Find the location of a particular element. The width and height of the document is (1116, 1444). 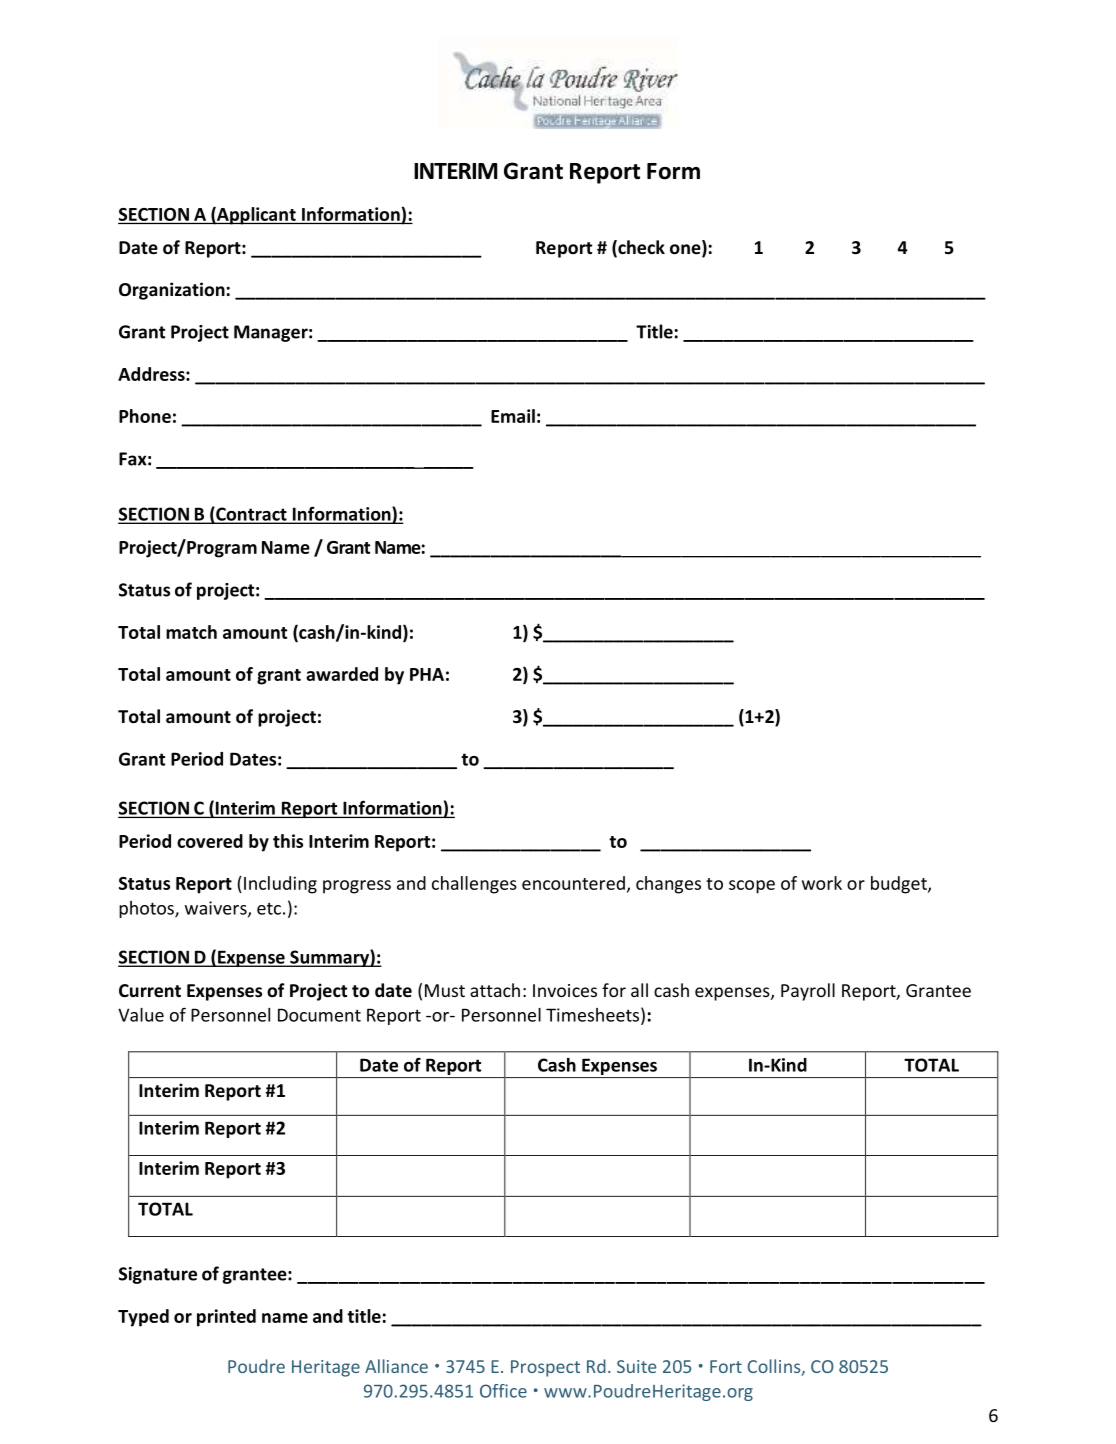

Email is located at coordinates (513, 416).
